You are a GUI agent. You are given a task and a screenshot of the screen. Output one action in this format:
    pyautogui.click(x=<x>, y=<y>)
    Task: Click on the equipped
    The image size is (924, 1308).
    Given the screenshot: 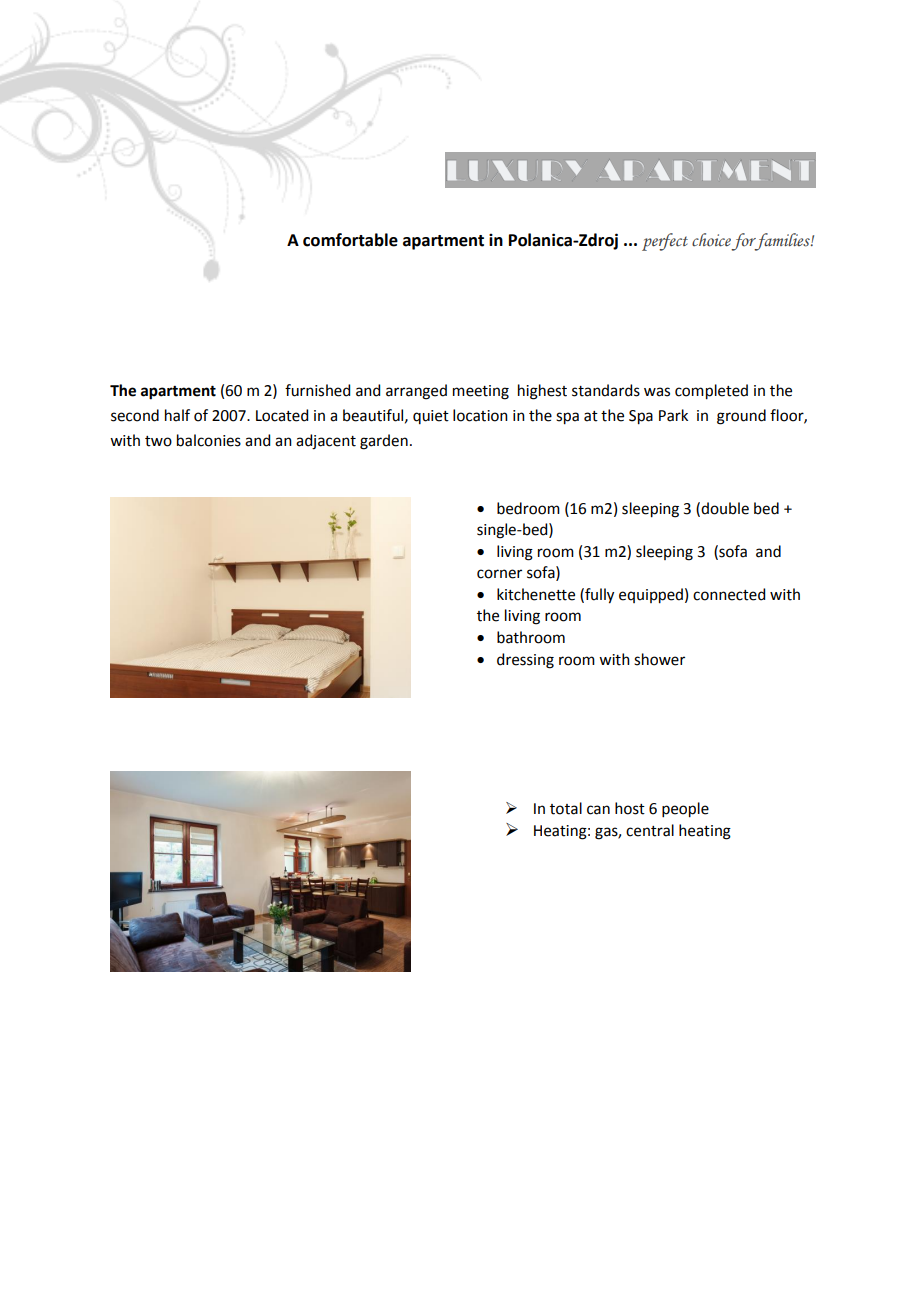 What is the action you would take?
    pyautogui.click(x=651, y=596)
